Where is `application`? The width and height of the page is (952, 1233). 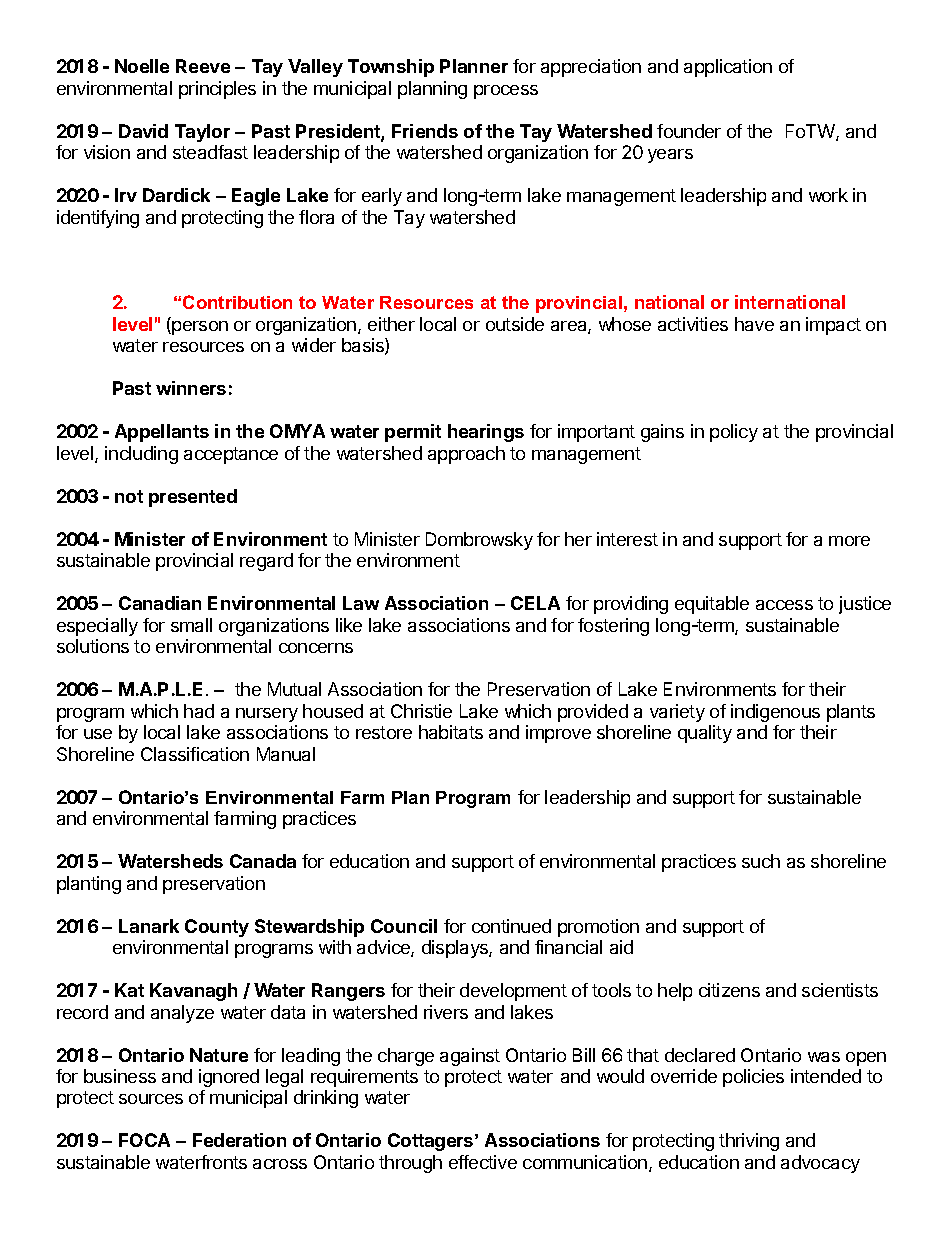
application is located at coordinates (728, 68).
